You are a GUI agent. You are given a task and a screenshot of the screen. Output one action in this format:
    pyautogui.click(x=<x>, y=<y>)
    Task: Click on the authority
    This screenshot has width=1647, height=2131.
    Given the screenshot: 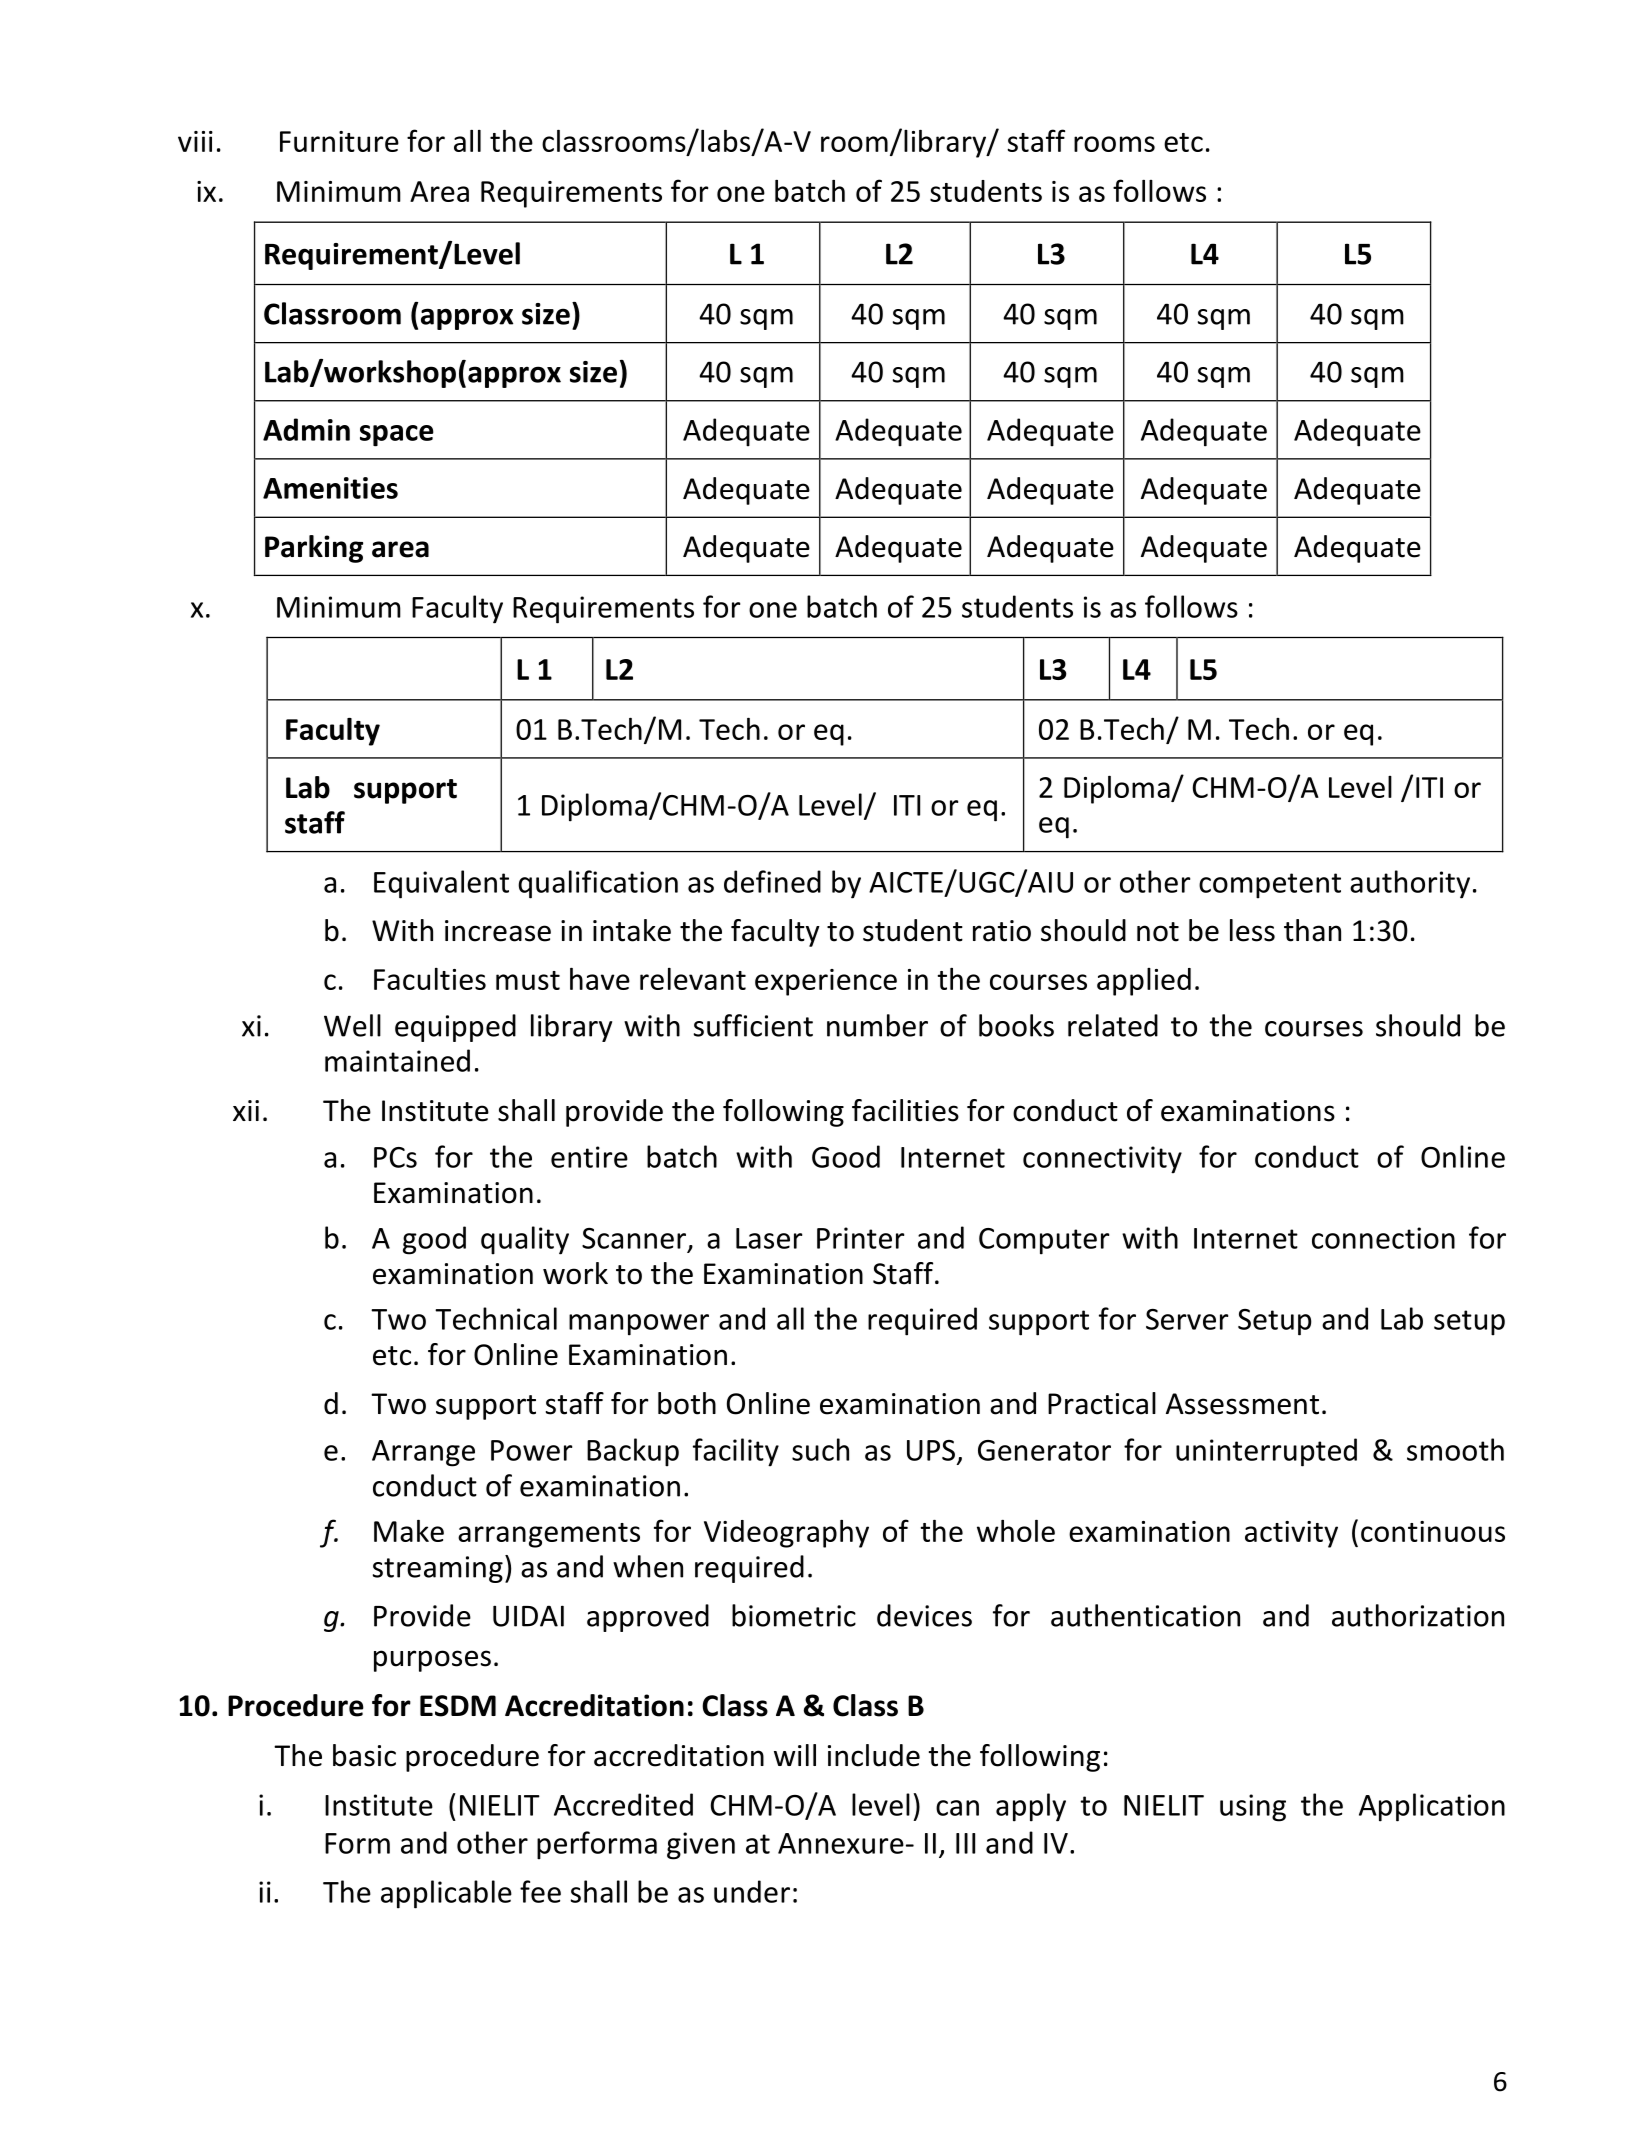 What is the action you would take?
    pyautogui.click(x=1410, y=884)
